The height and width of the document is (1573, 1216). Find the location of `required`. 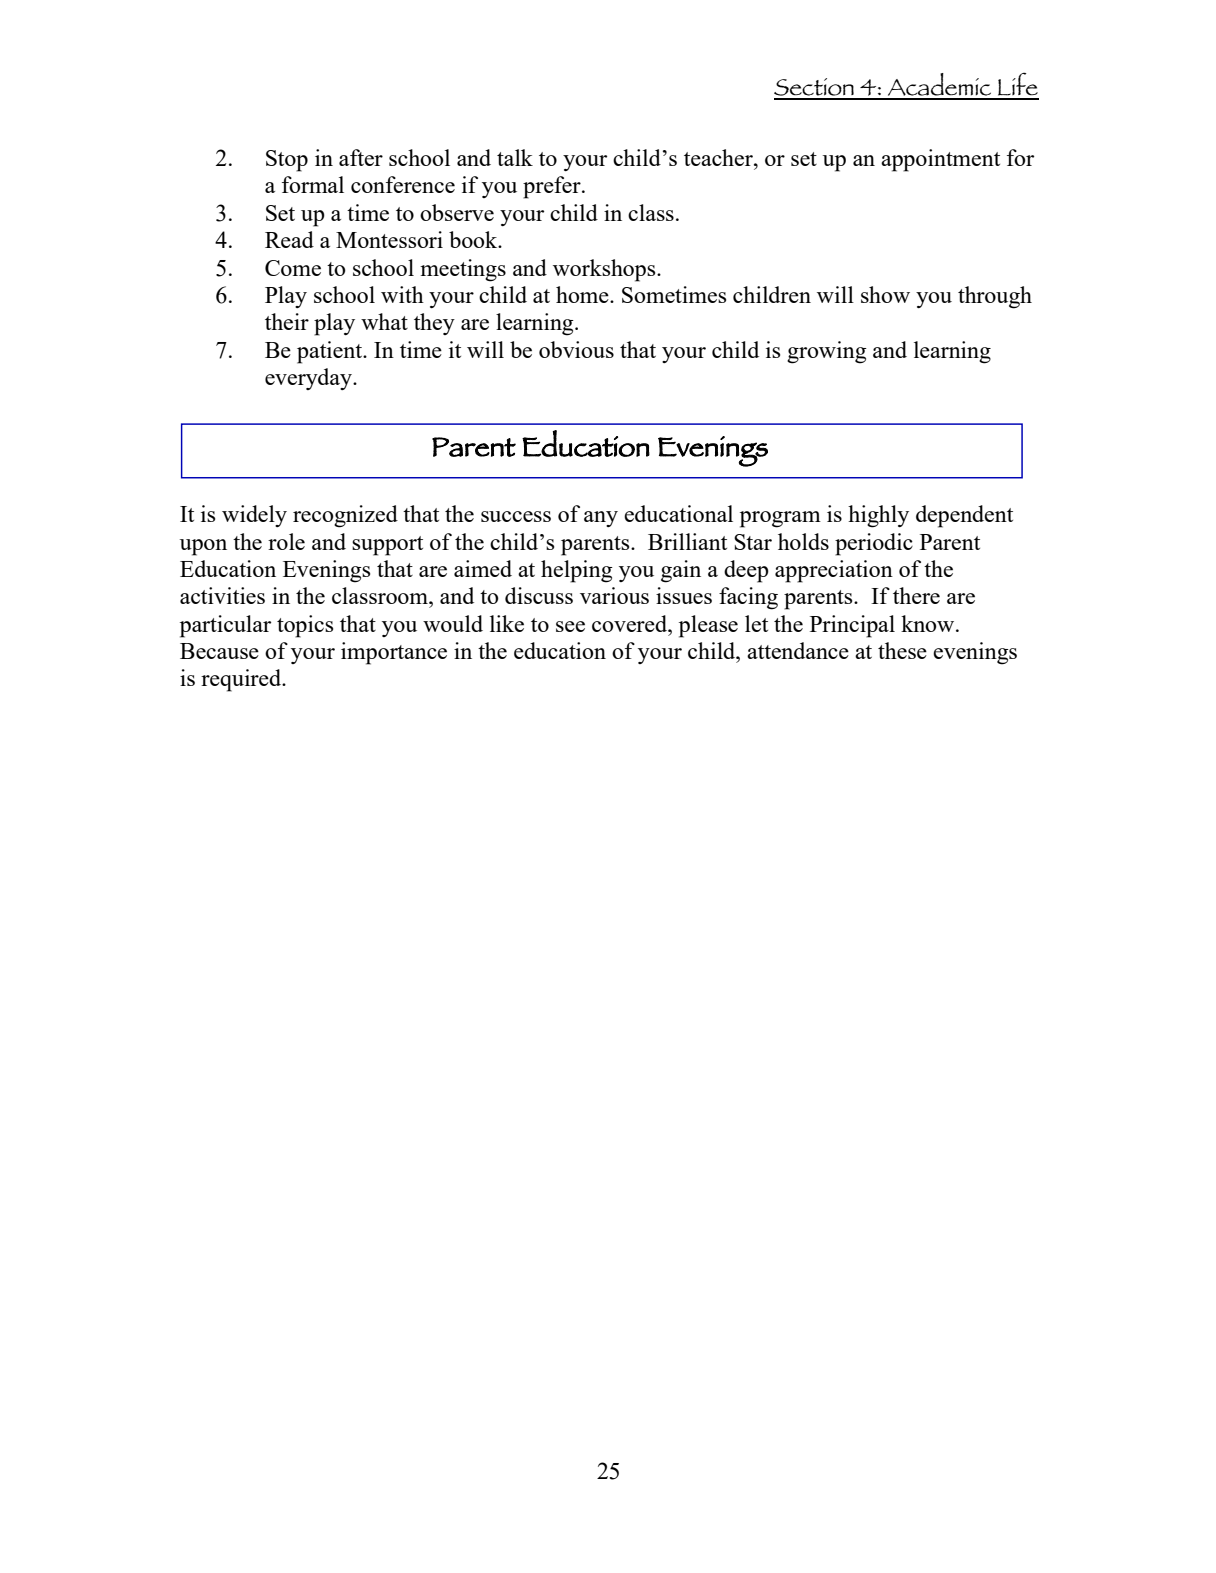

required is located at coordinates (242, 680).
